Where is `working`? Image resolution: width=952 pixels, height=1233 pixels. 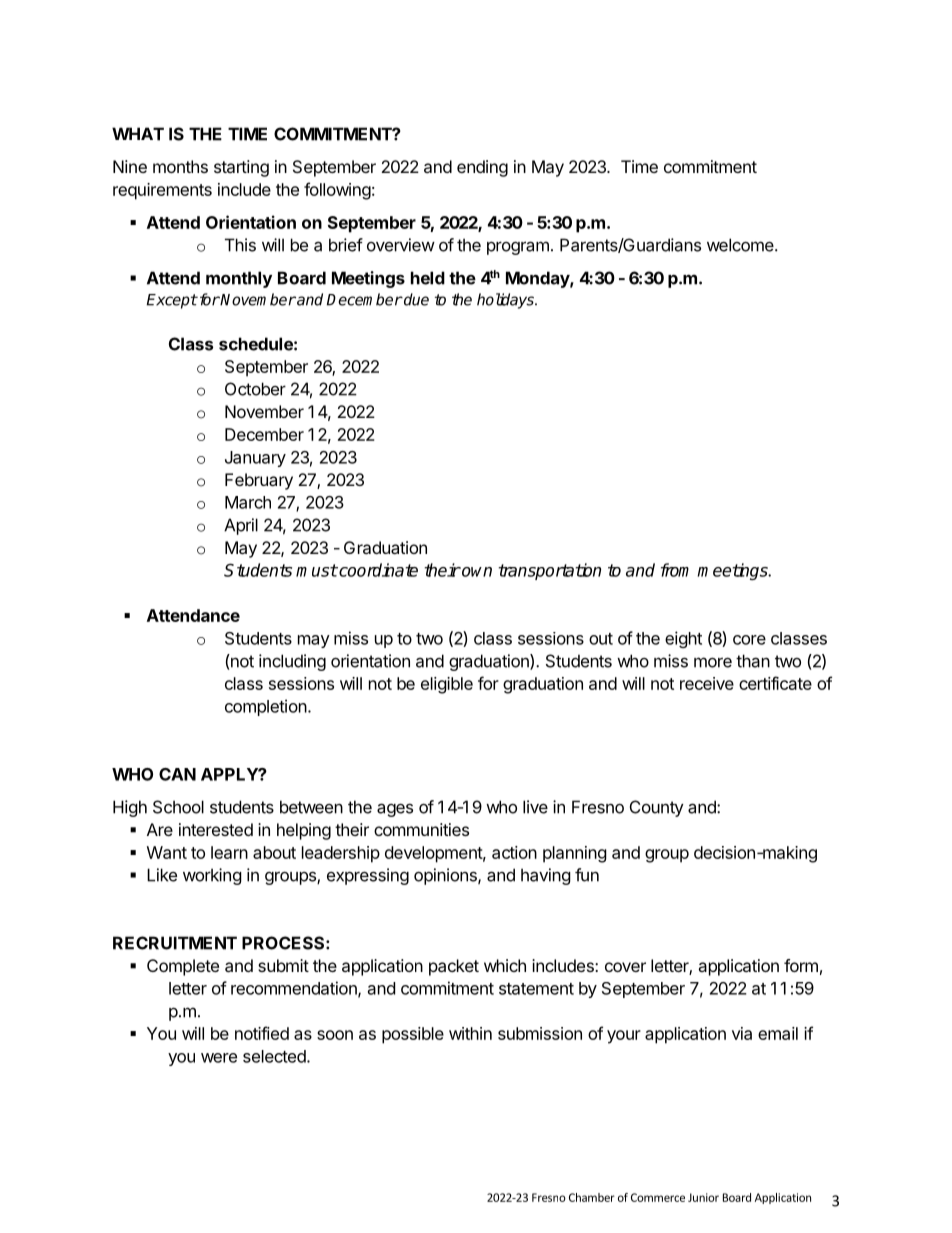 working is located at coordinates (212, 876).
